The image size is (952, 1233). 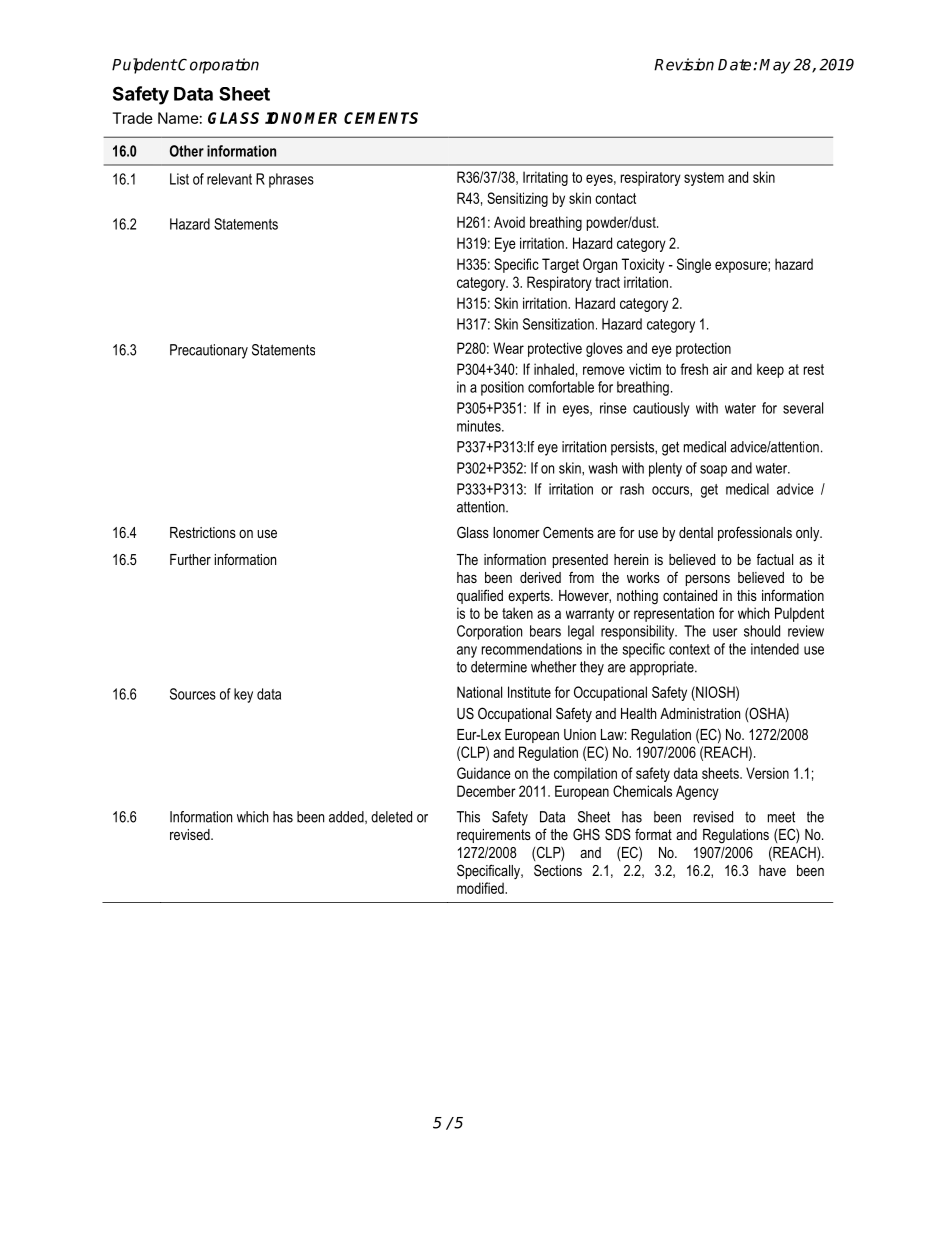 What do you see at coordinates (481, 888) in the image?
I see `modified` at bounding box center [481, 888].
